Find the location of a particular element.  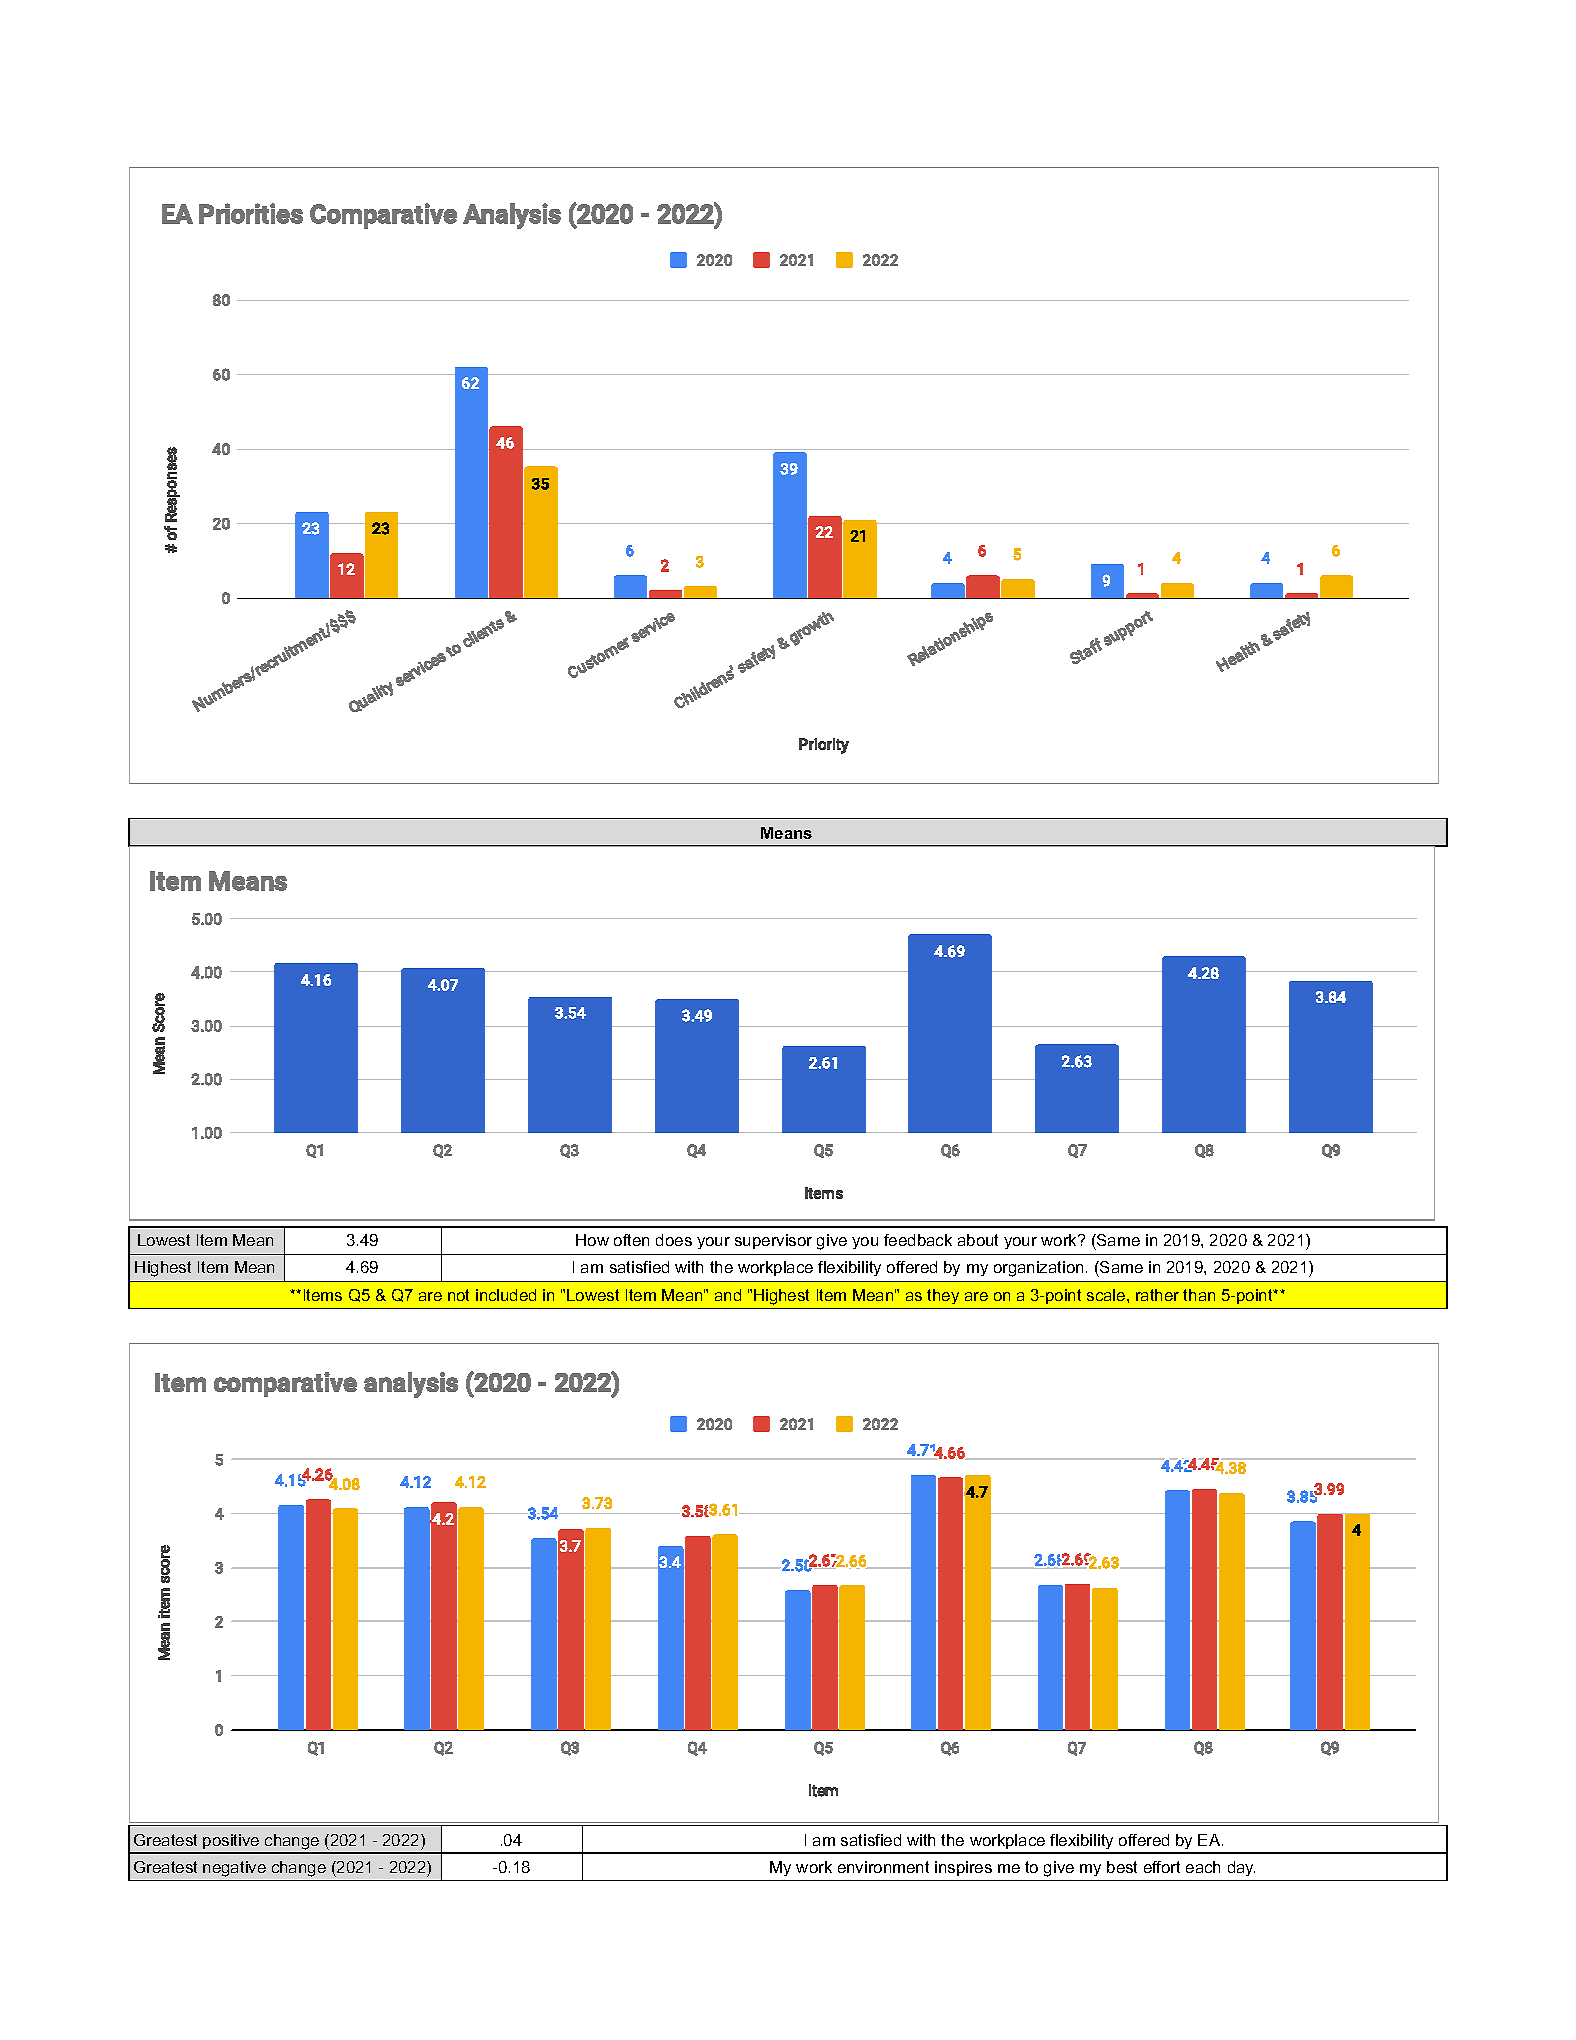

environment is located at coordinates (883, 1867).
